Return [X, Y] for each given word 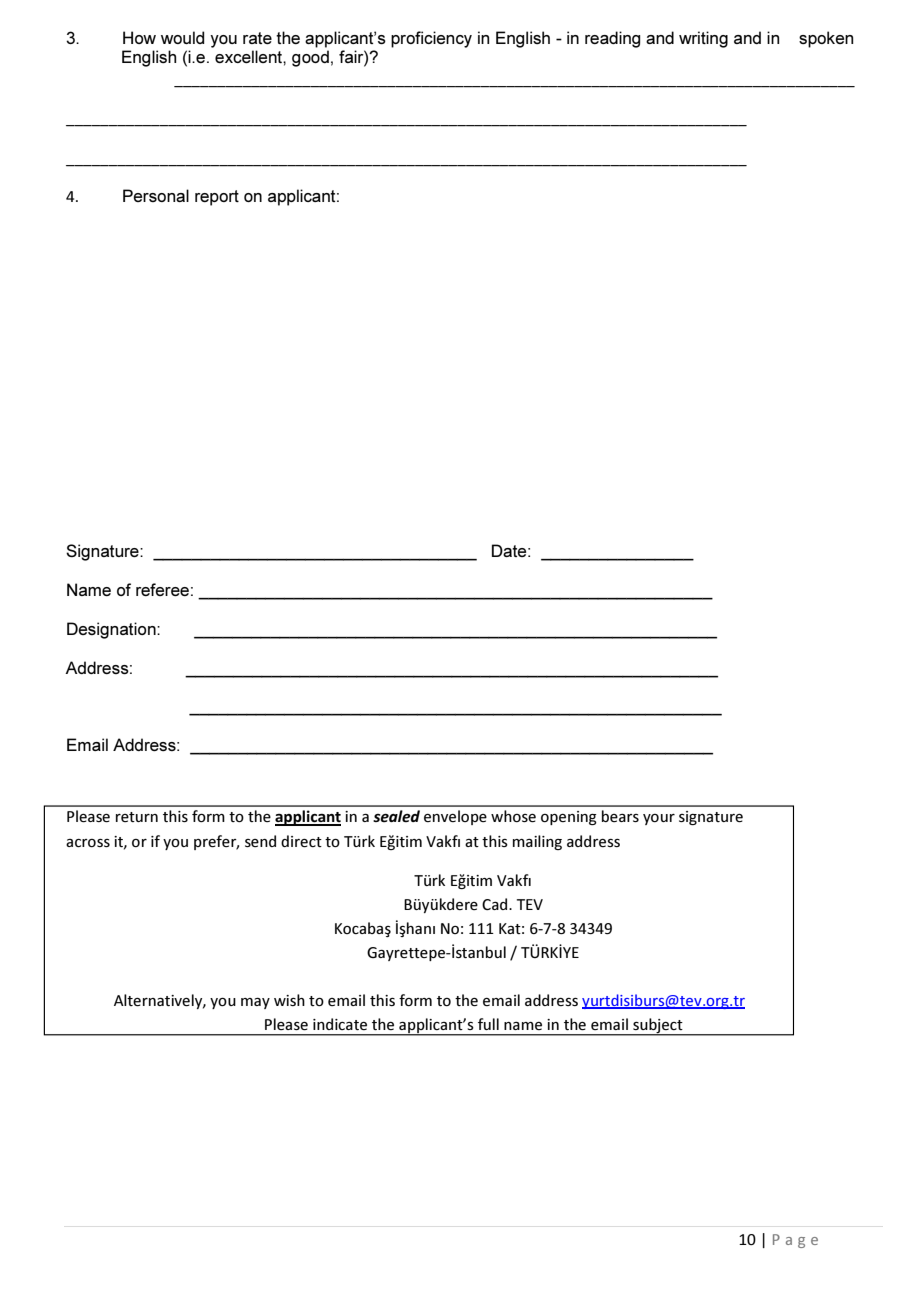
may [255, 1003]
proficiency [431, 39]
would [182, 37]
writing [703, 39]
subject [658, 1026]
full [488, 1024]
